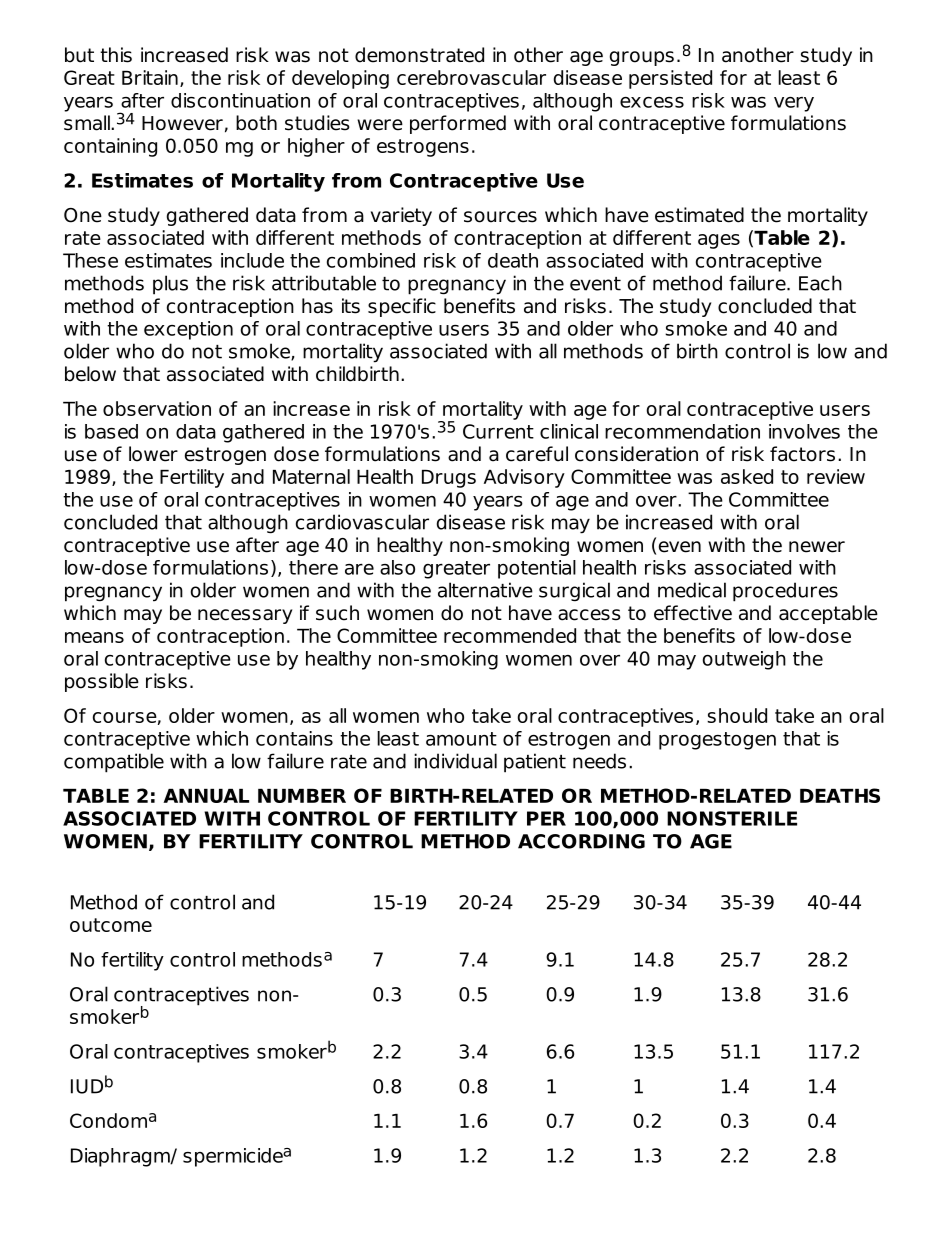 The image size is (952, 1233). What do you see at coordinates (471, 77) in the screenshot?
I see `cerebrovascular` at bounding box center [471, 77].
